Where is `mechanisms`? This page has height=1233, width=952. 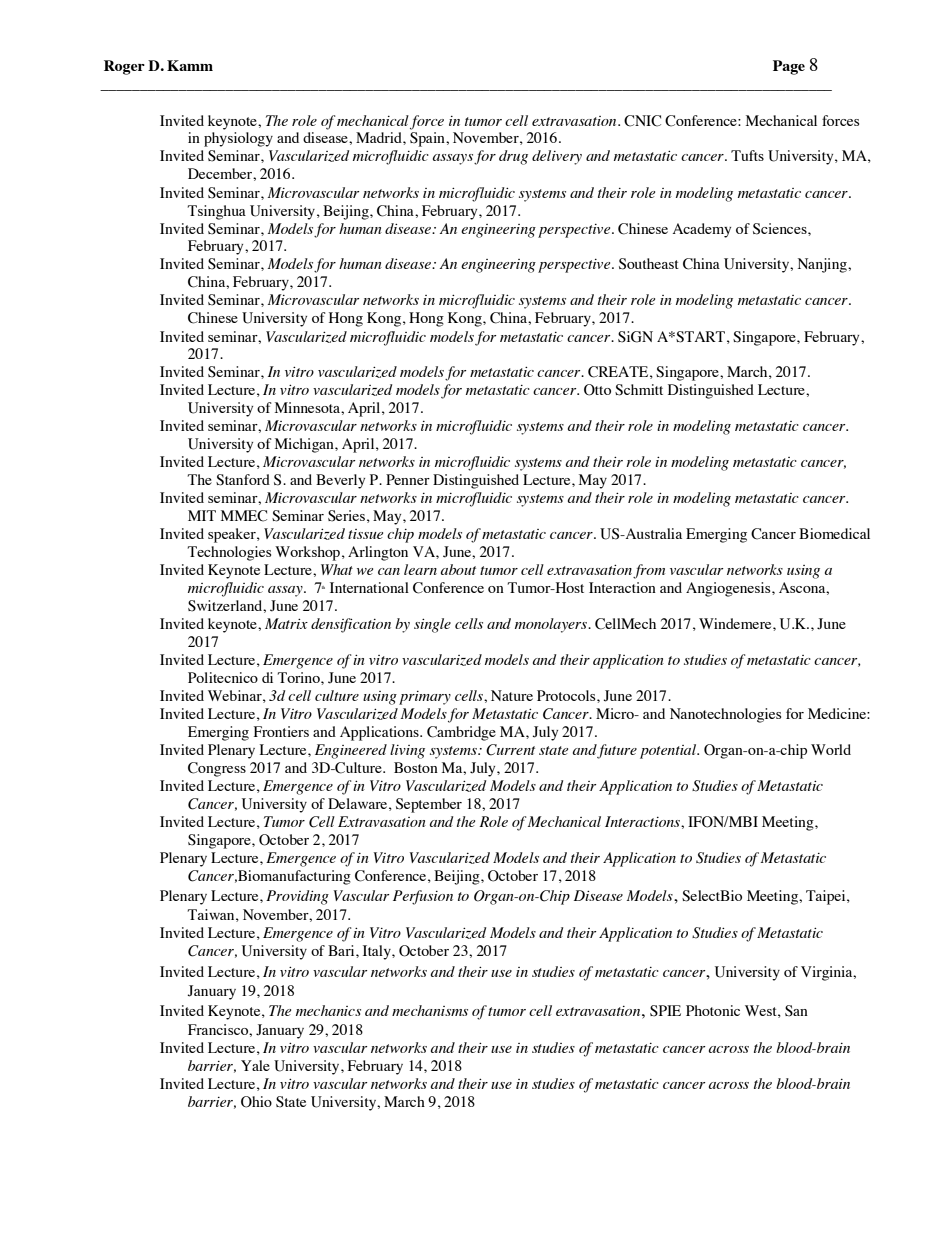 mechanisms is located at coordinates (430, 1010).
